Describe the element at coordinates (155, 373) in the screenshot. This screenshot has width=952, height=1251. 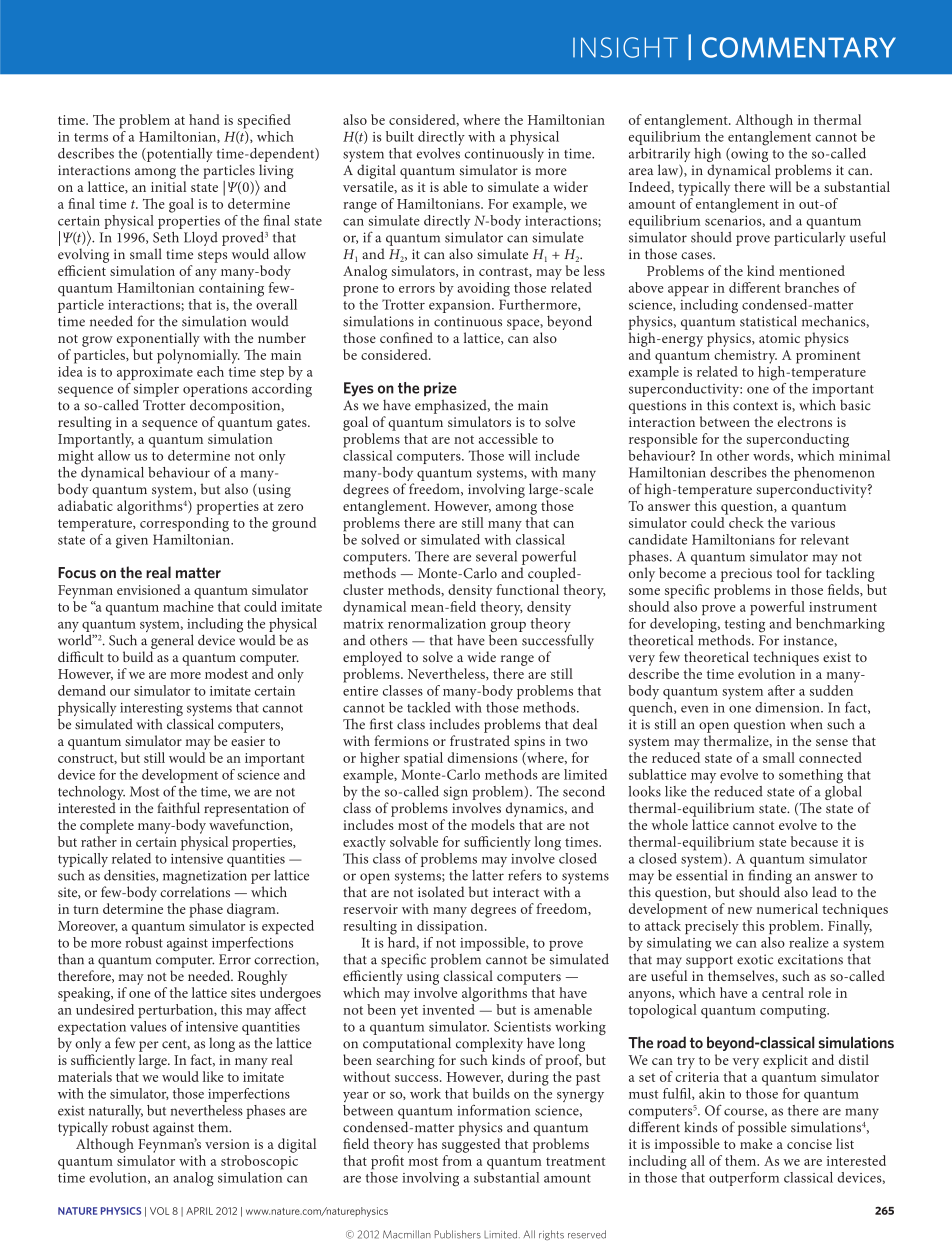
I see `approximate` at that location.
